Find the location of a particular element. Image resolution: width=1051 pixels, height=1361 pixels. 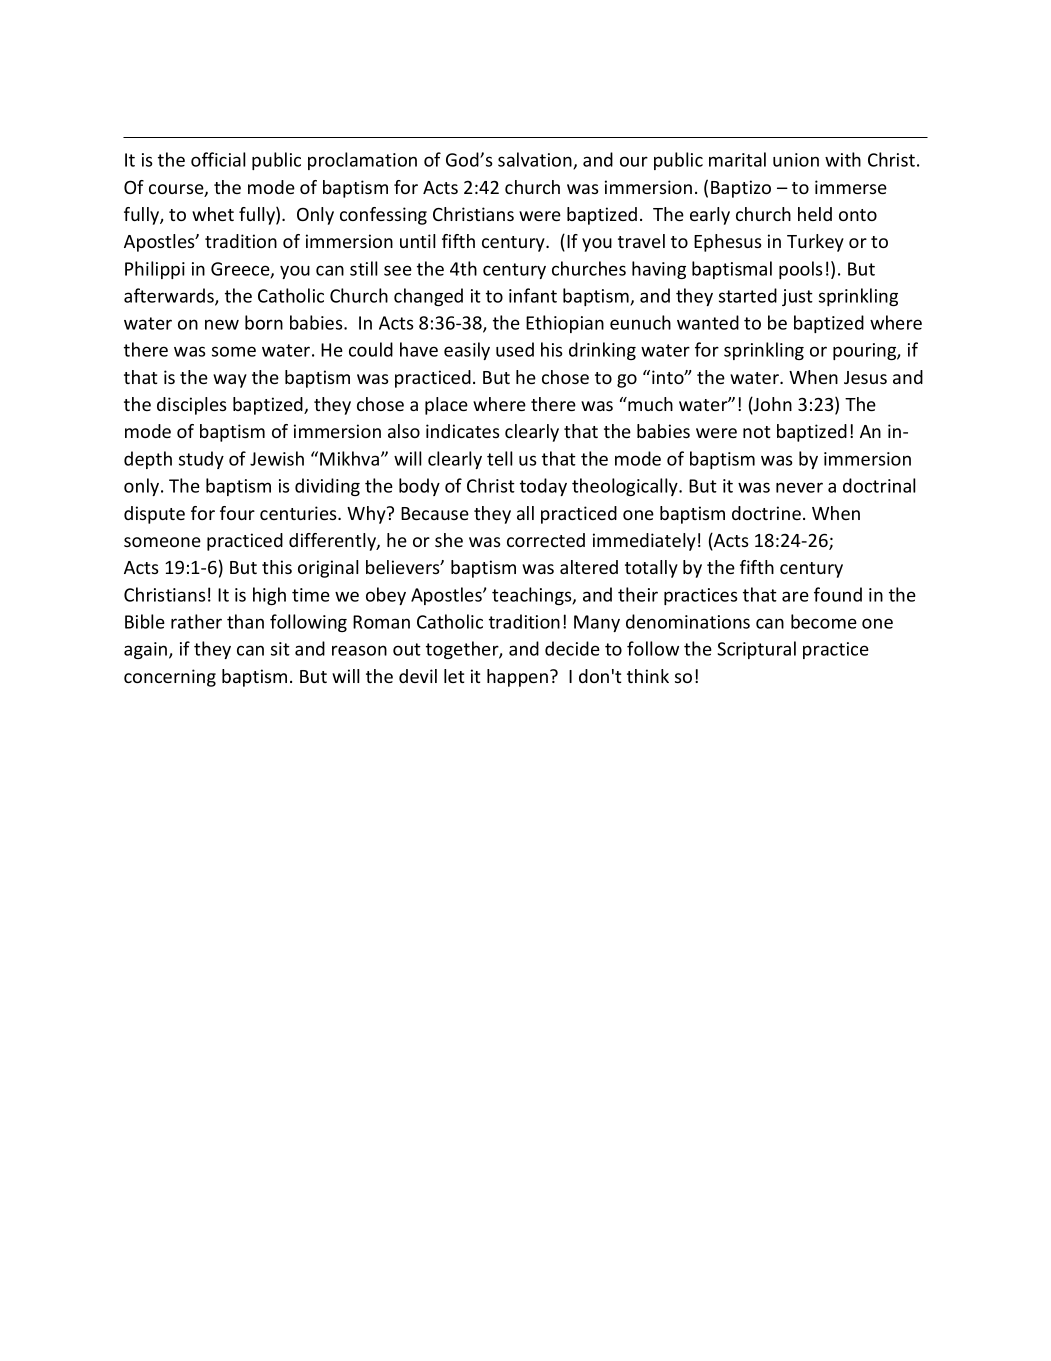

Scriptural is located at coordinates (756, 650).
